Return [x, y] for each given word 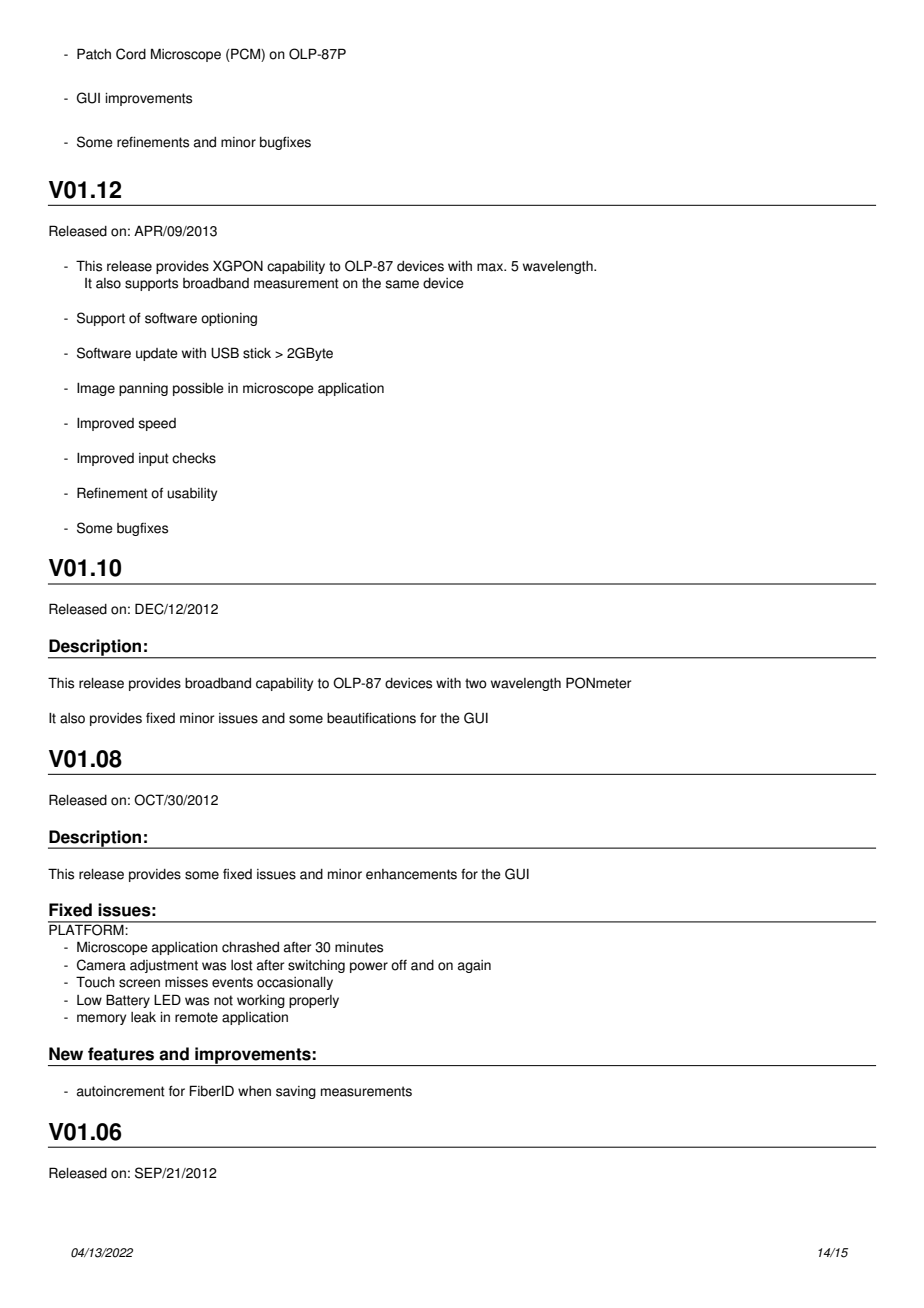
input [154, 459]
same [402, 284]
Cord [131, 54]
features [121, 1054]
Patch [94, 54]
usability [192, 494]
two [476, 683]
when [254, 1091]
